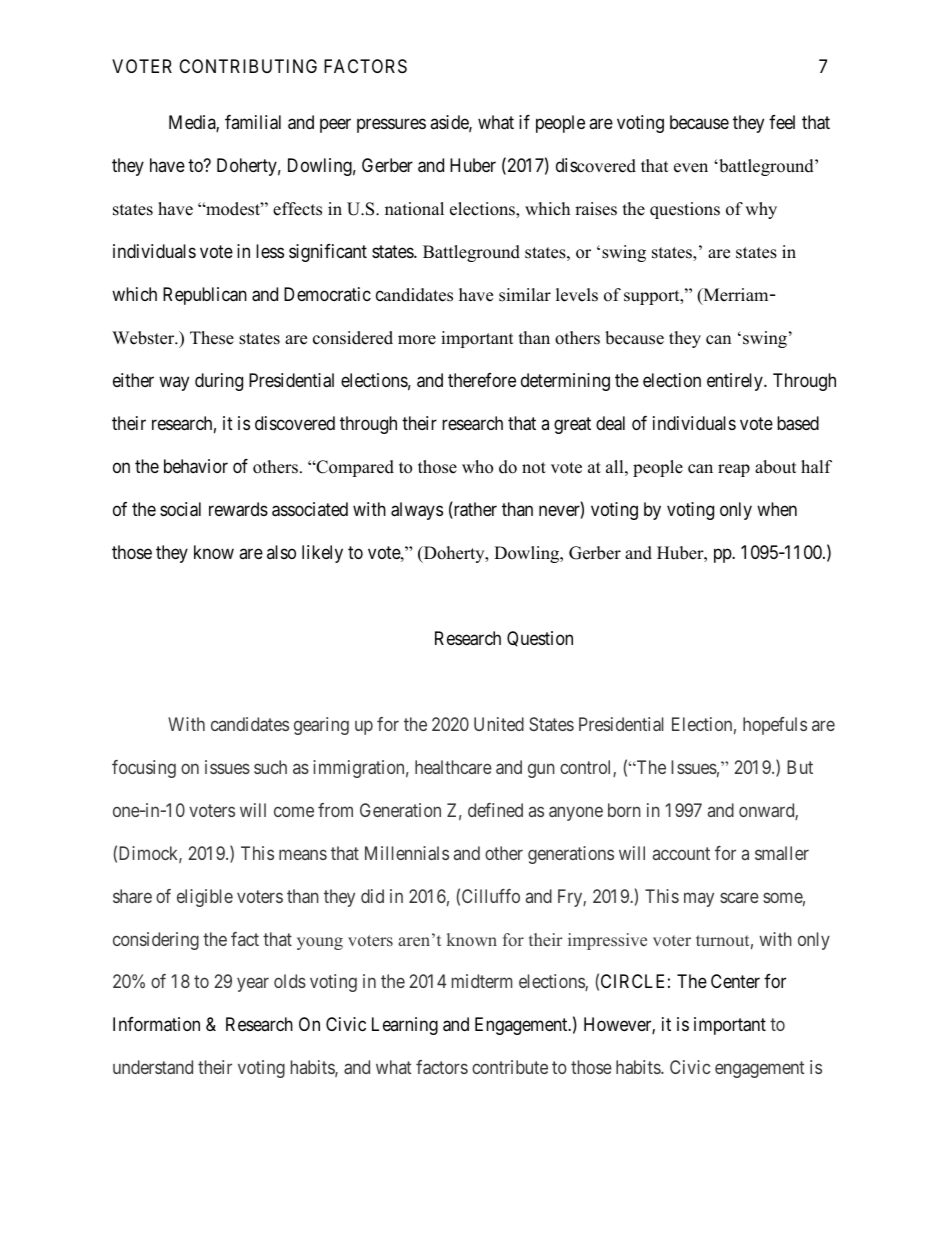 The width and height of the document is (952, 1233). I want to click on gearing, so click(321, 726).
